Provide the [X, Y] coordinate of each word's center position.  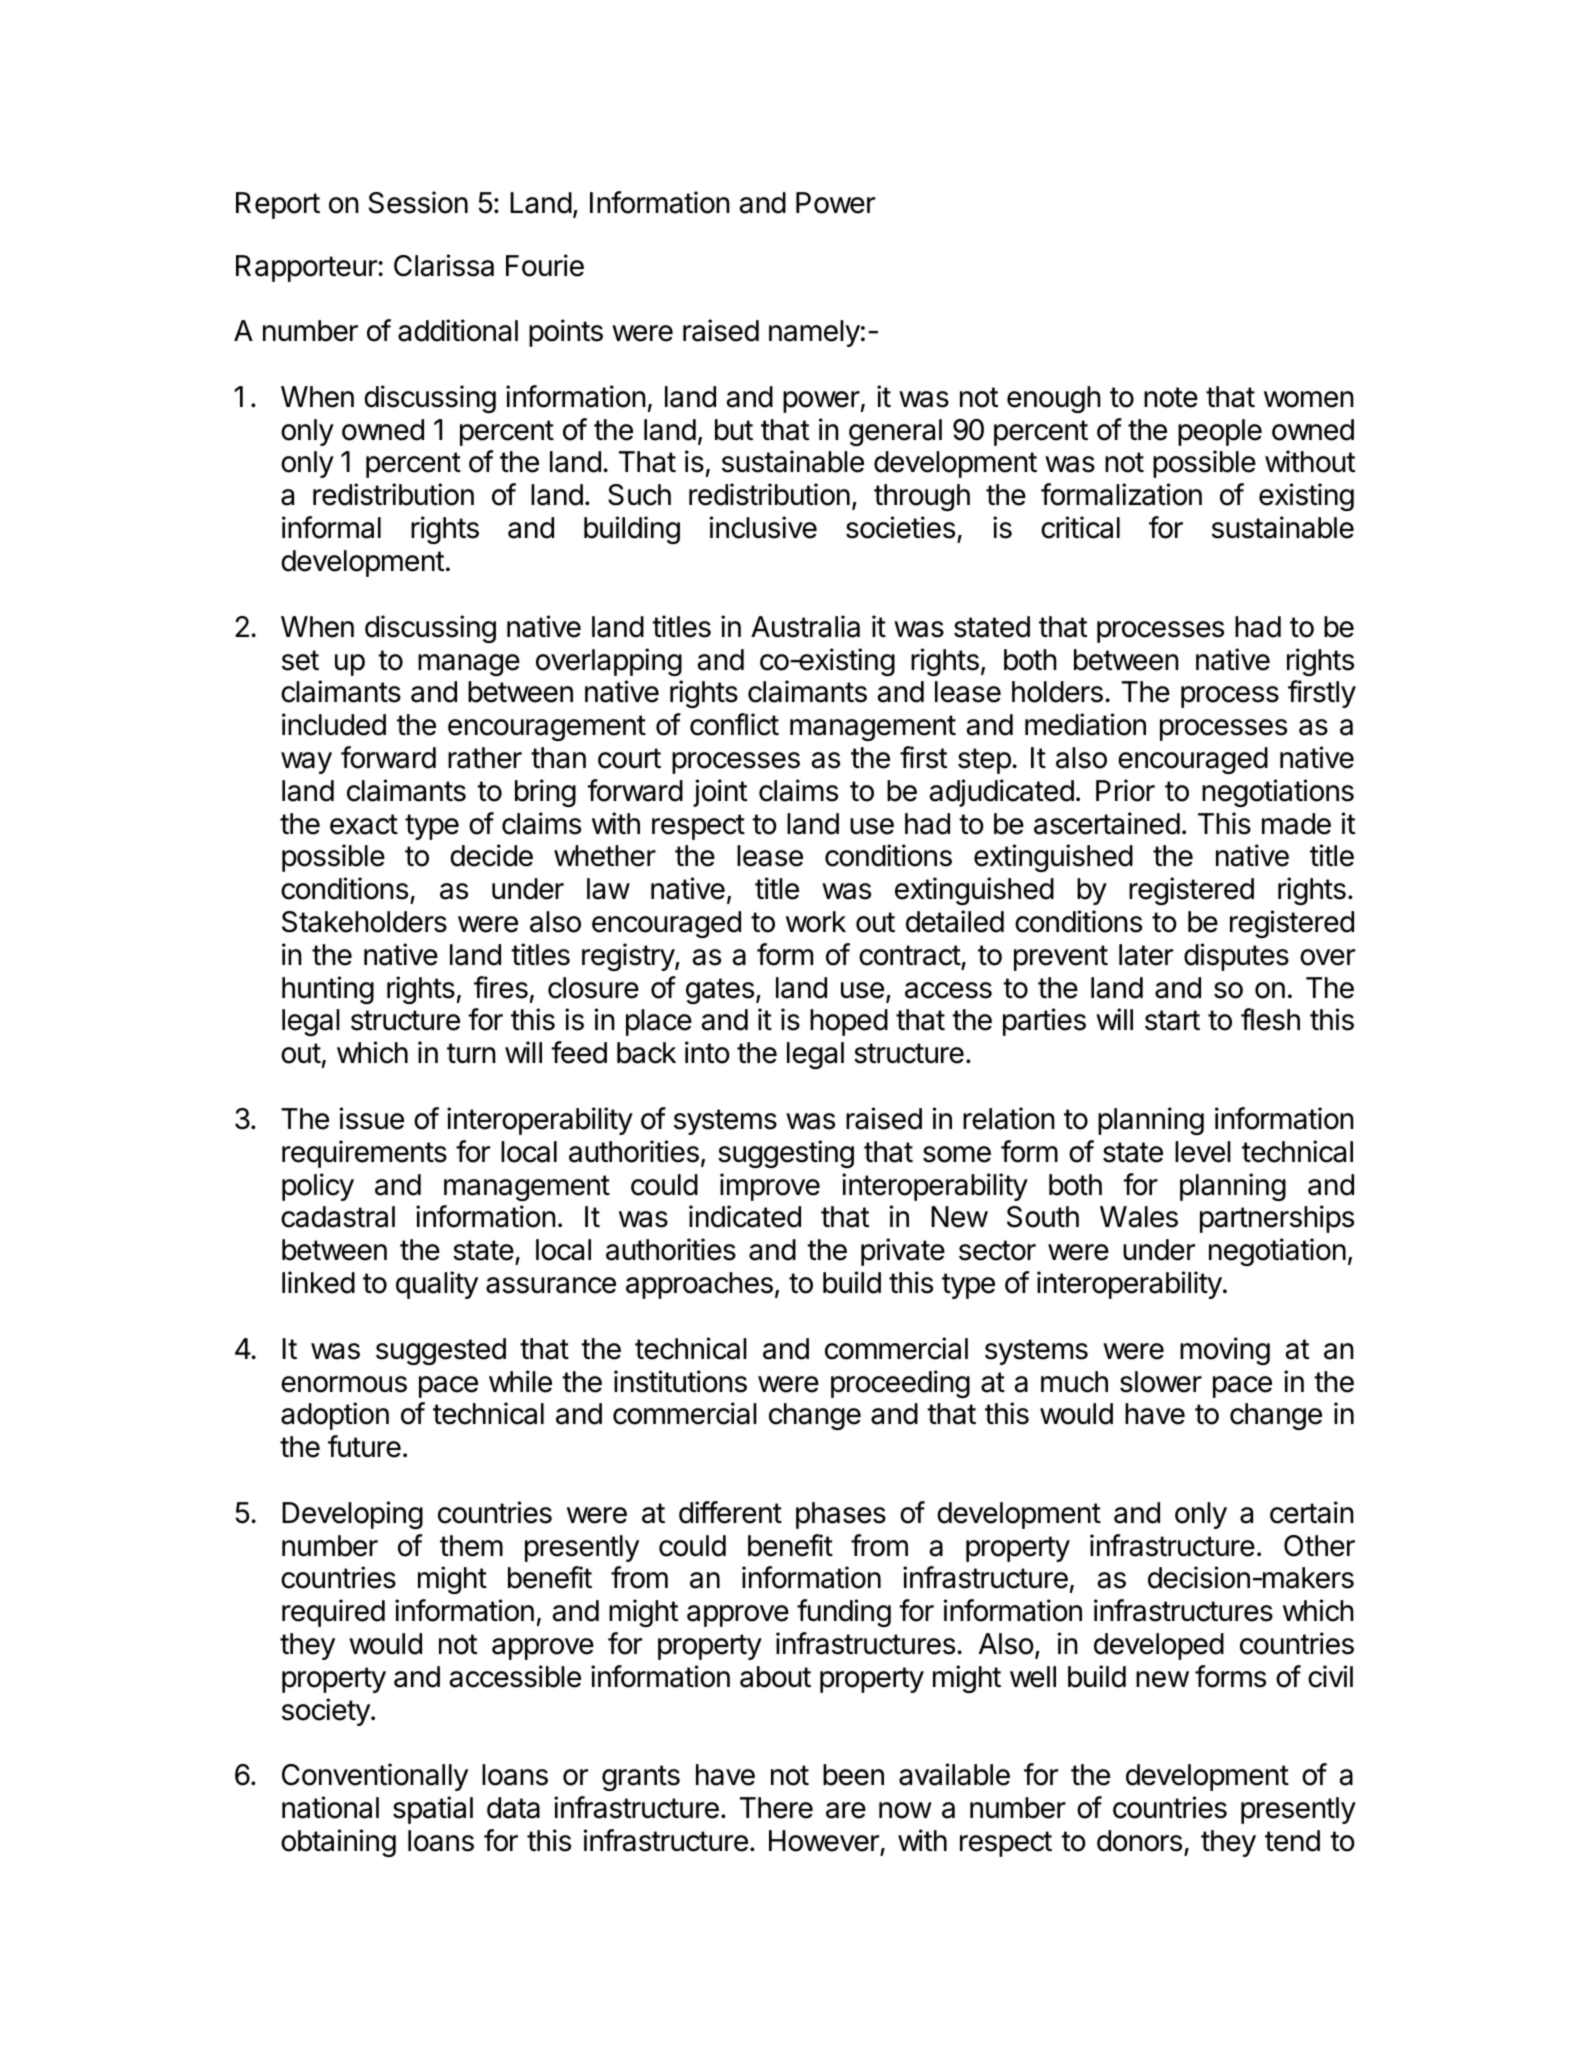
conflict [734, 724]
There [776, 1808]
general [895, 432]
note [1171, 397]
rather [485, 758]
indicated [745, 1216]
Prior [1125, 790]
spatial [433, 1810]
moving [1225, 1351]
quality [437, 1285]
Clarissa [444, 265]
